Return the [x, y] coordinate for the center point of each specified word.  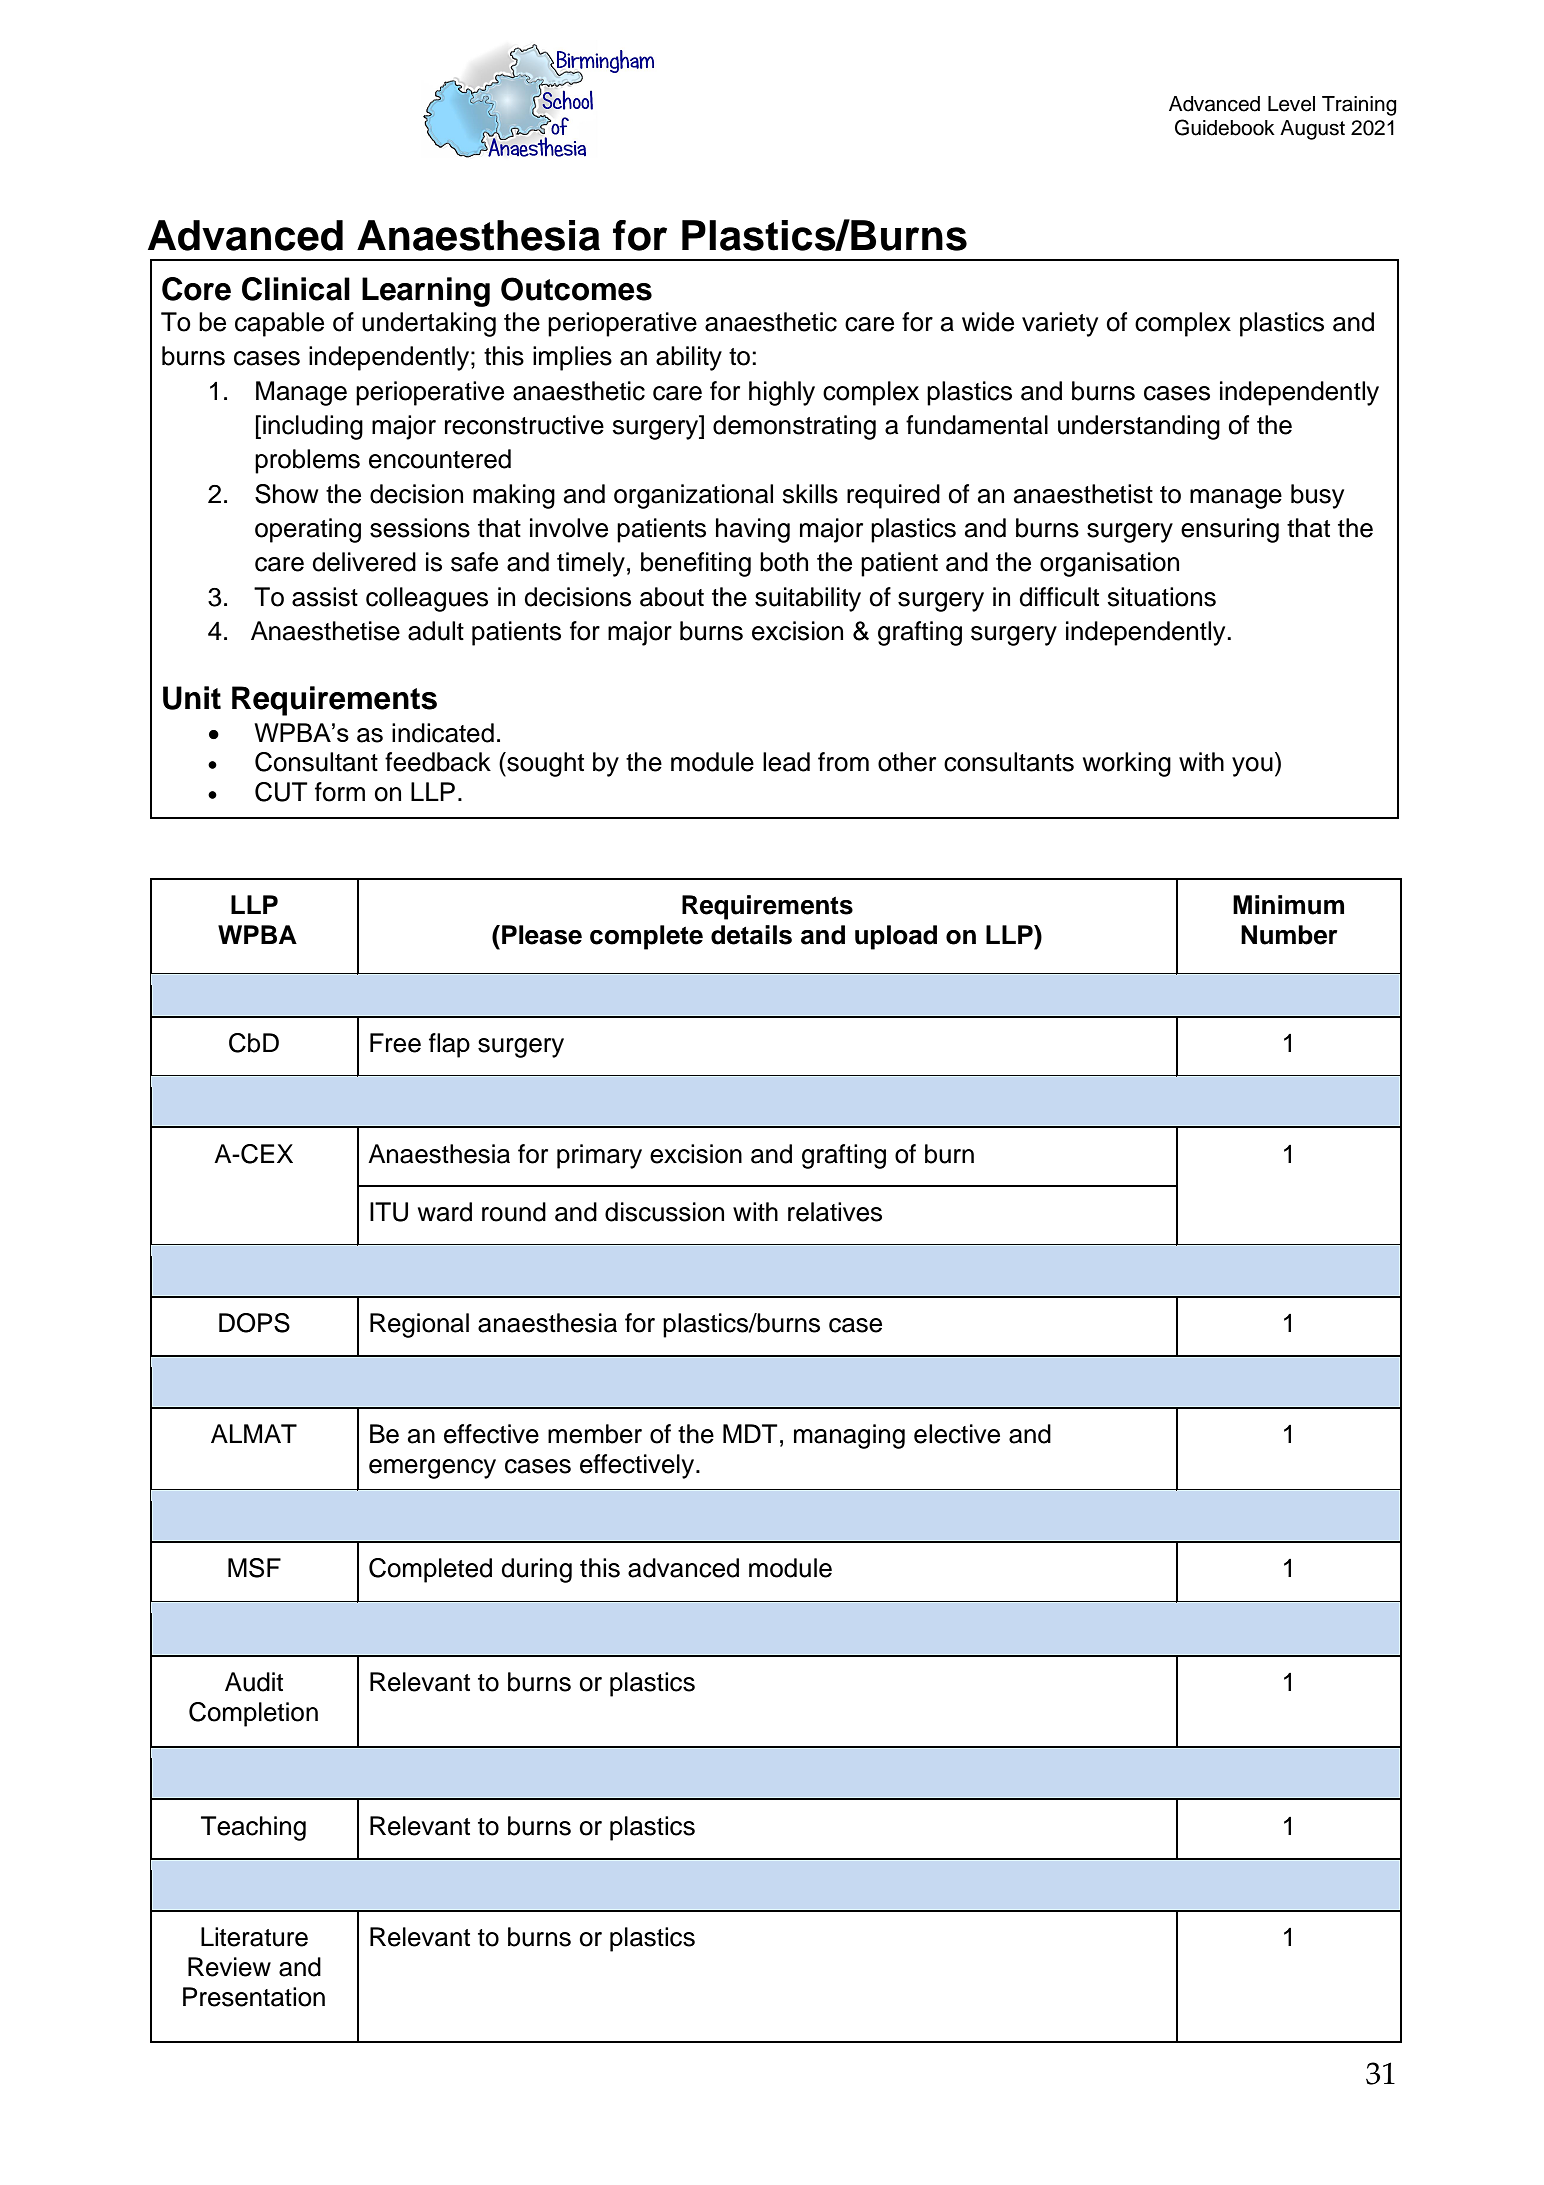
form [340, 792]
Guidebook [1225, 127]
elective [957, 1434]
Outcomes [576, 289]
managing [849, 1436]
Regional [419, 1325]
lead [786, 762]
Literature [254, 1937]
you [1252, 767]
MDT [750, 1433]
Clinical [296, 289]
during [536, 1570]
